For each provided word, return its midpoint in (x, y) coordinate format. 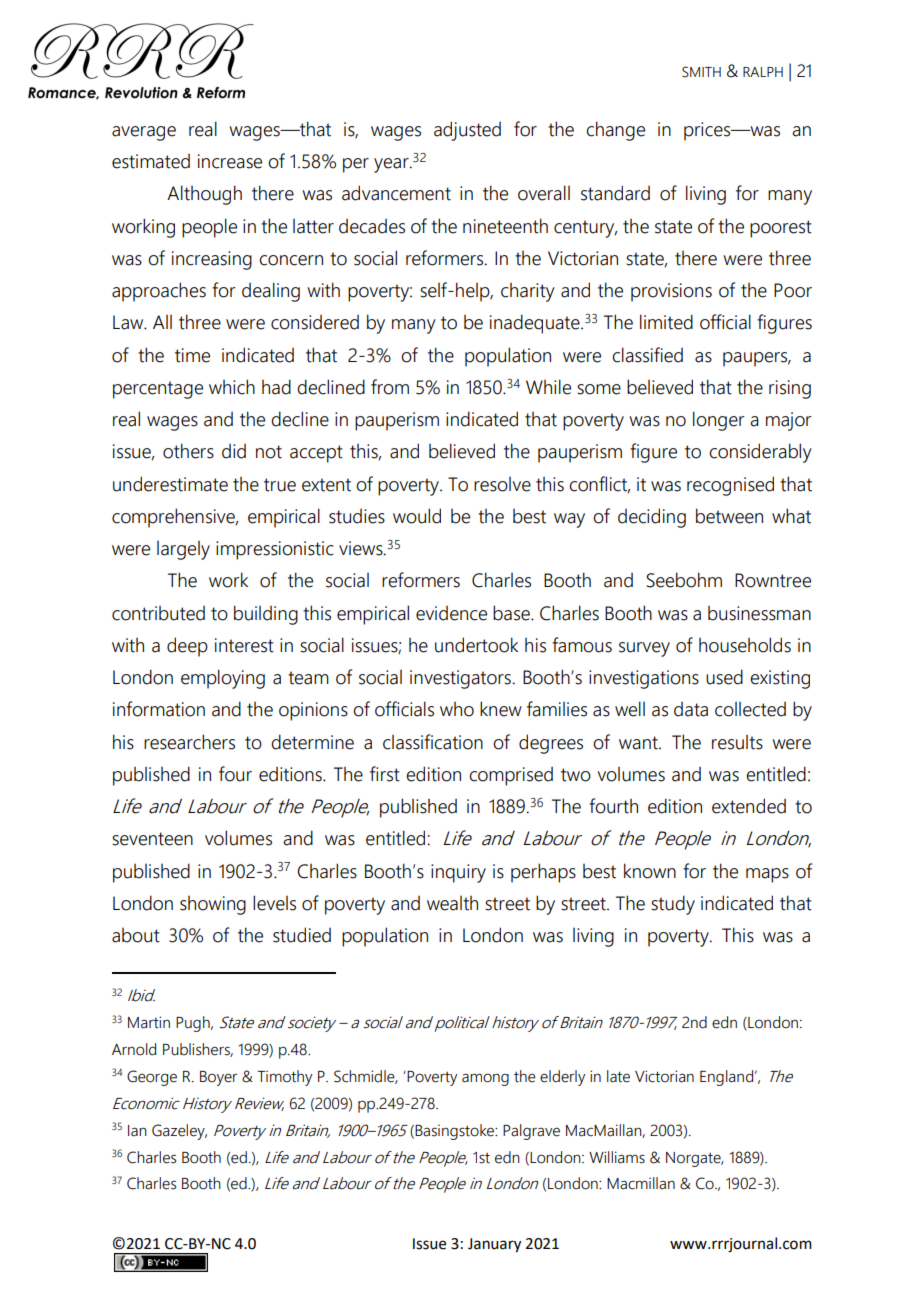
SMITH (701, 72)
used (724, 677)
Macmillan (641, 1183)
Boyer (218, 1078)
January (494, 1245)
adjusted (467, 131)
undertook (476, 645)
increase (230, 161)
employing (223, 679)
